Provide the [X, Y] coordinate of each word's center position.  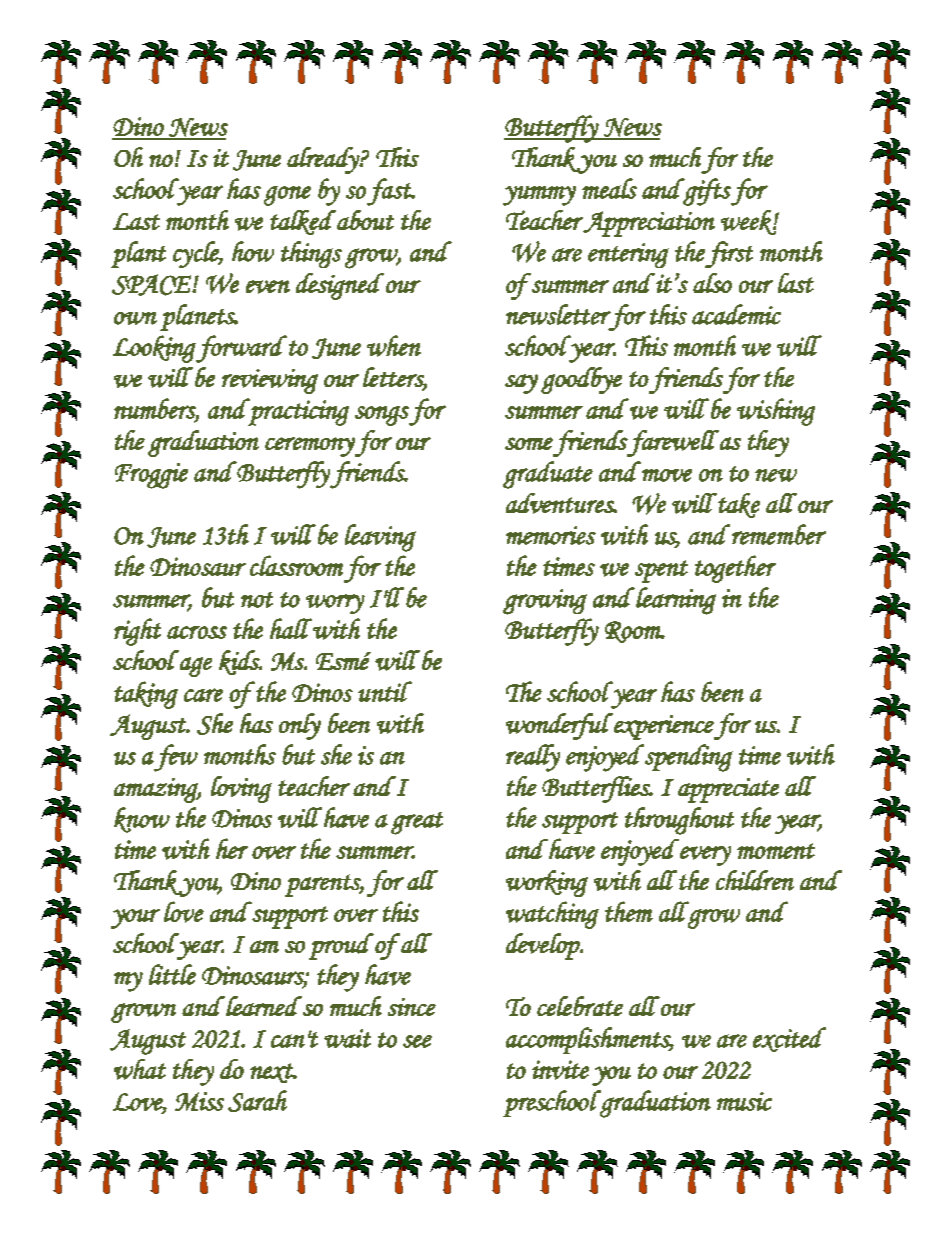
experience [663, 726]
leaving [380, 538]
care [203, 695]
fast [390, 192]
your [135, 919]
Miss [199, 1101]
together [735, 569]
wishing [776, 412]
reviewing [270, 381]
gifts [706, 192]
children [755, 880]
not [257, 600]
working [547, 883]
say [521, 384]
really [533, 758]
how [253, 251]
